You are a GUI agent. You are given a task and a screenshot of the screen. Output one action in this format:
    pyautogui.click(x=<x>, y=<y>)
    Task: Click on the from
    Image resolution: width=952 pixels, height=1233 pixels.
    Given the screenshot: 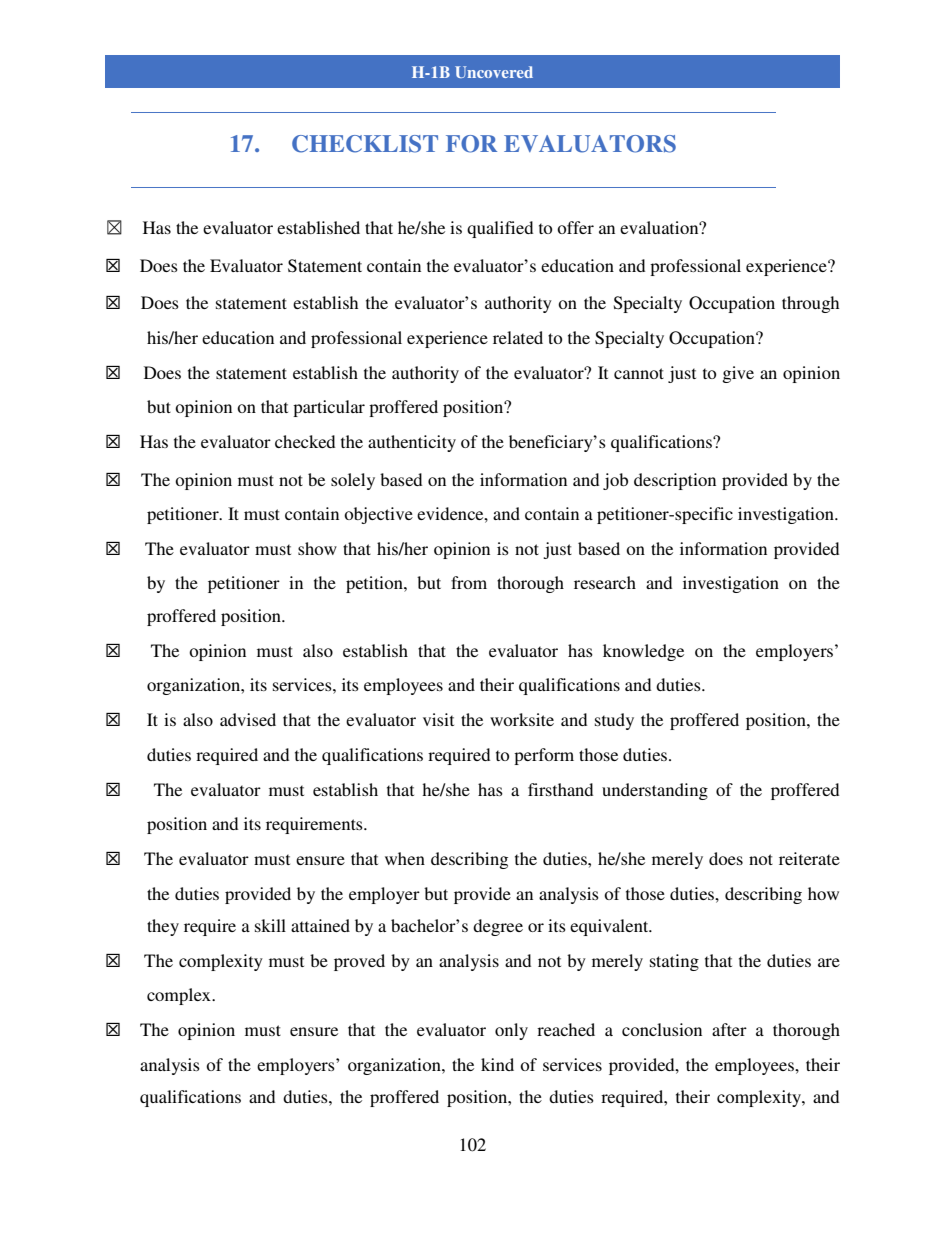 What is the action you would take?
    pyautogui.click(x=469, y=582)
